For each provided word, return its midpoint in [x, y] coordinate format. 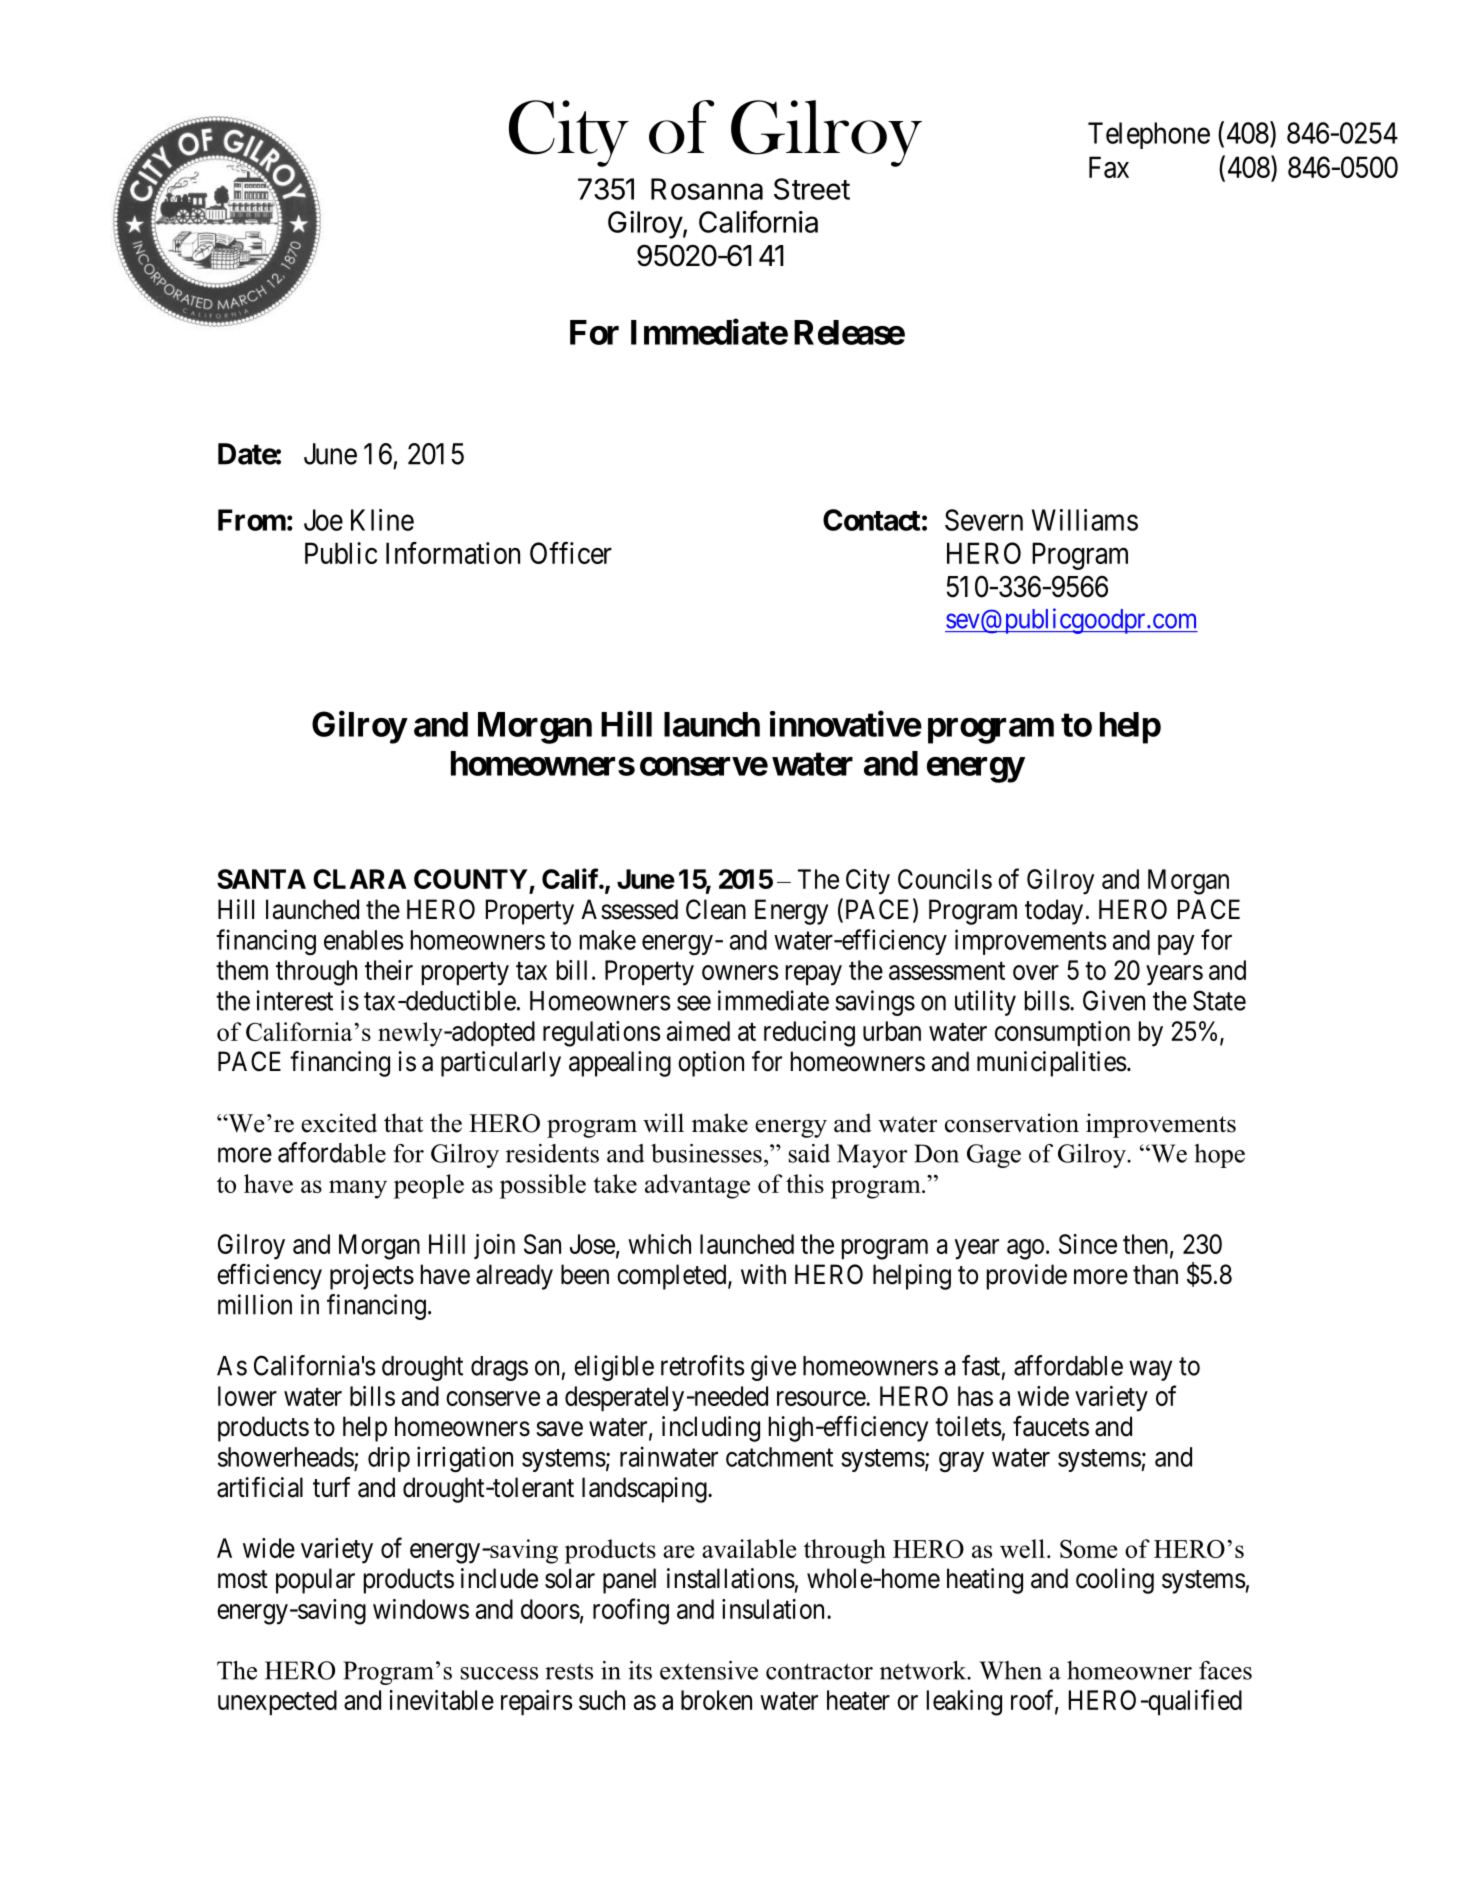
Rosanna [707, 189]
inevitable [441, 1700]
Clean [716, 909]
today [1054, 912]
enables [364, 940]
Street [812, 189]
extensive [709, 1670]
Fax [1109, 167]
